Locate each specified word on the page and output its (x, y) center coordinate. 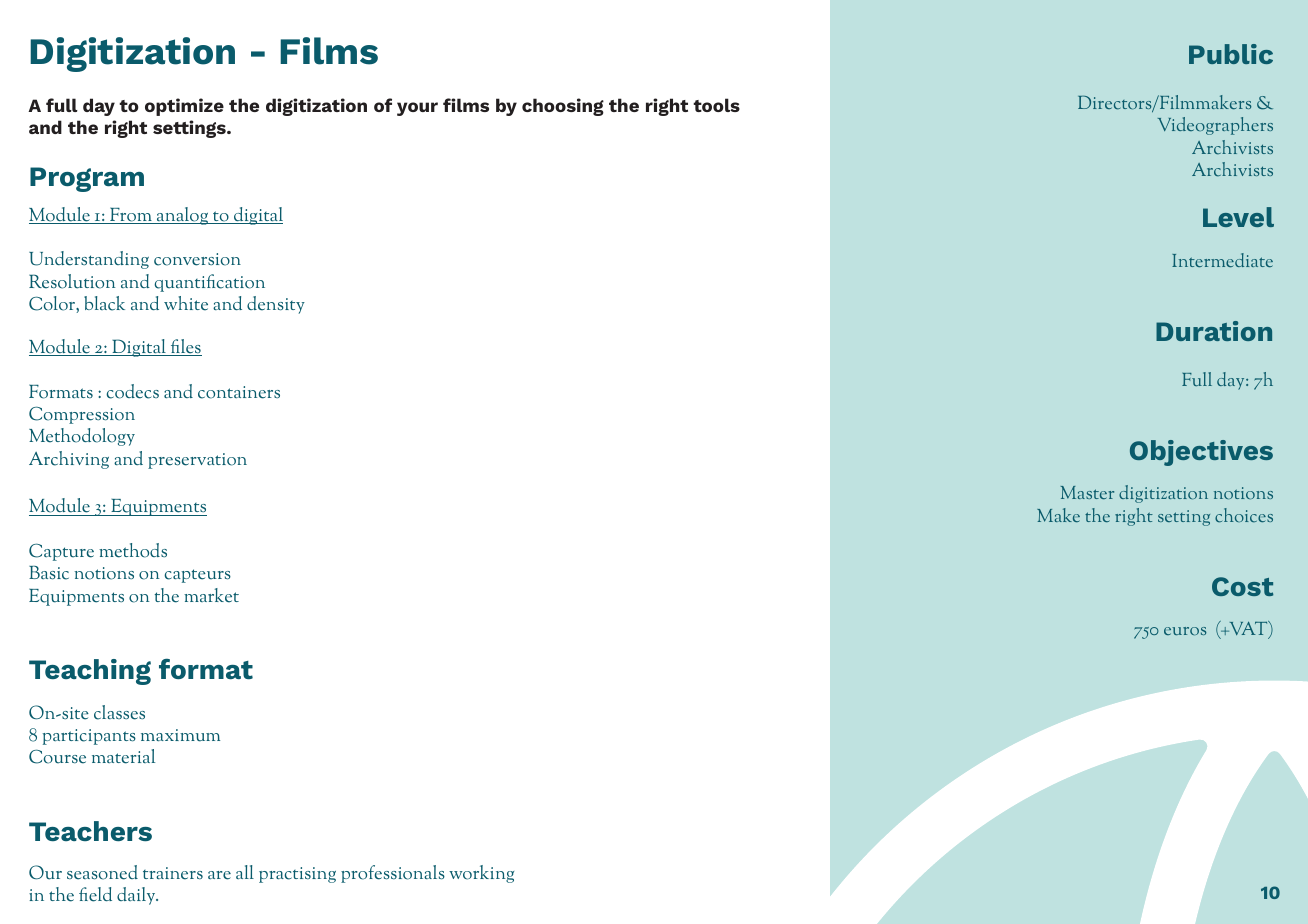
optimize (184, 107)
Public (1231, 54)
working (481, 874)
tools (716, 105)
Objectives (1201, 453)
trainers (173, 873)
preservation (197, 461)
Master (1087, 492)
